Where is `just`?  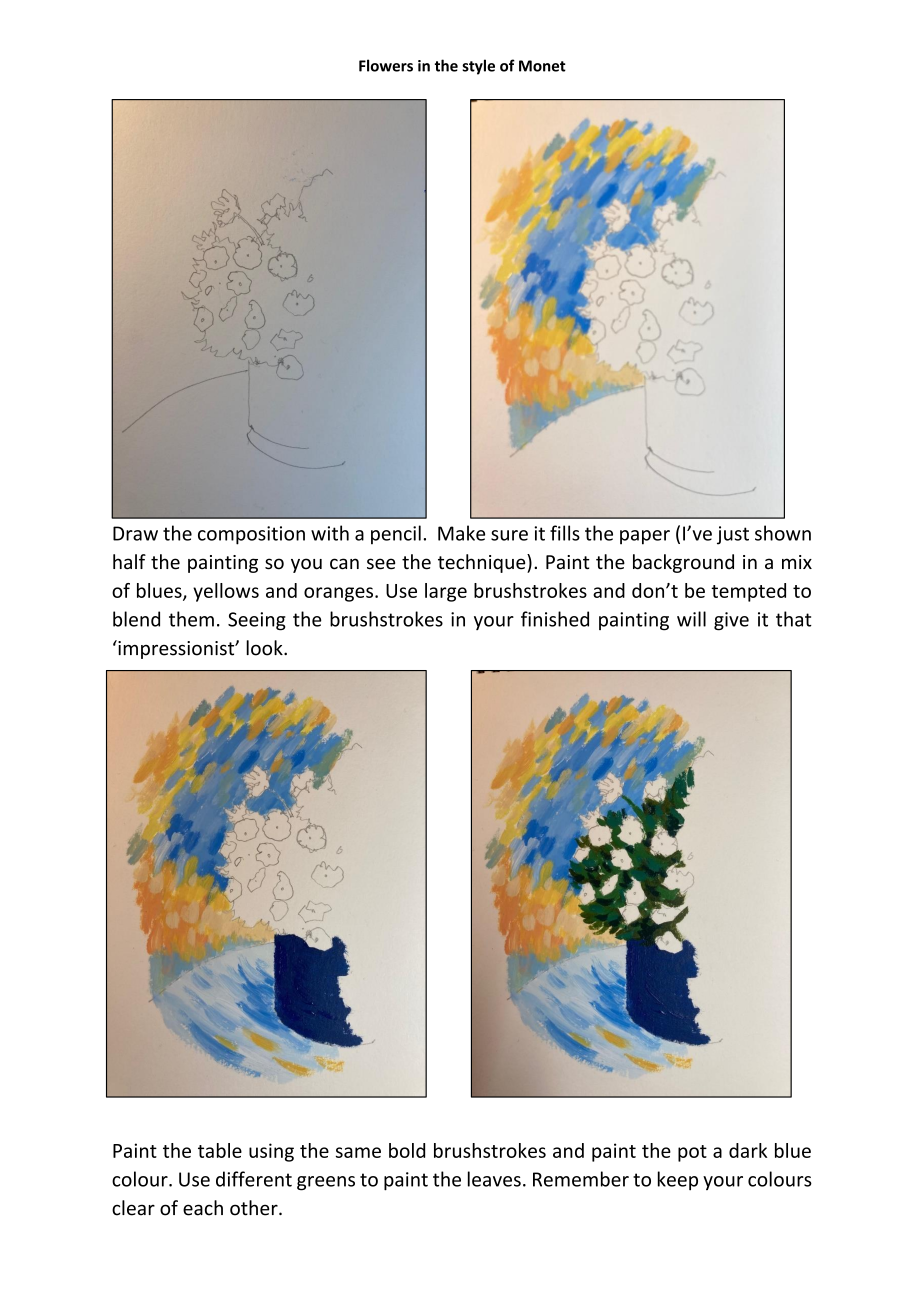 just is located at coordinates (733, 535).
